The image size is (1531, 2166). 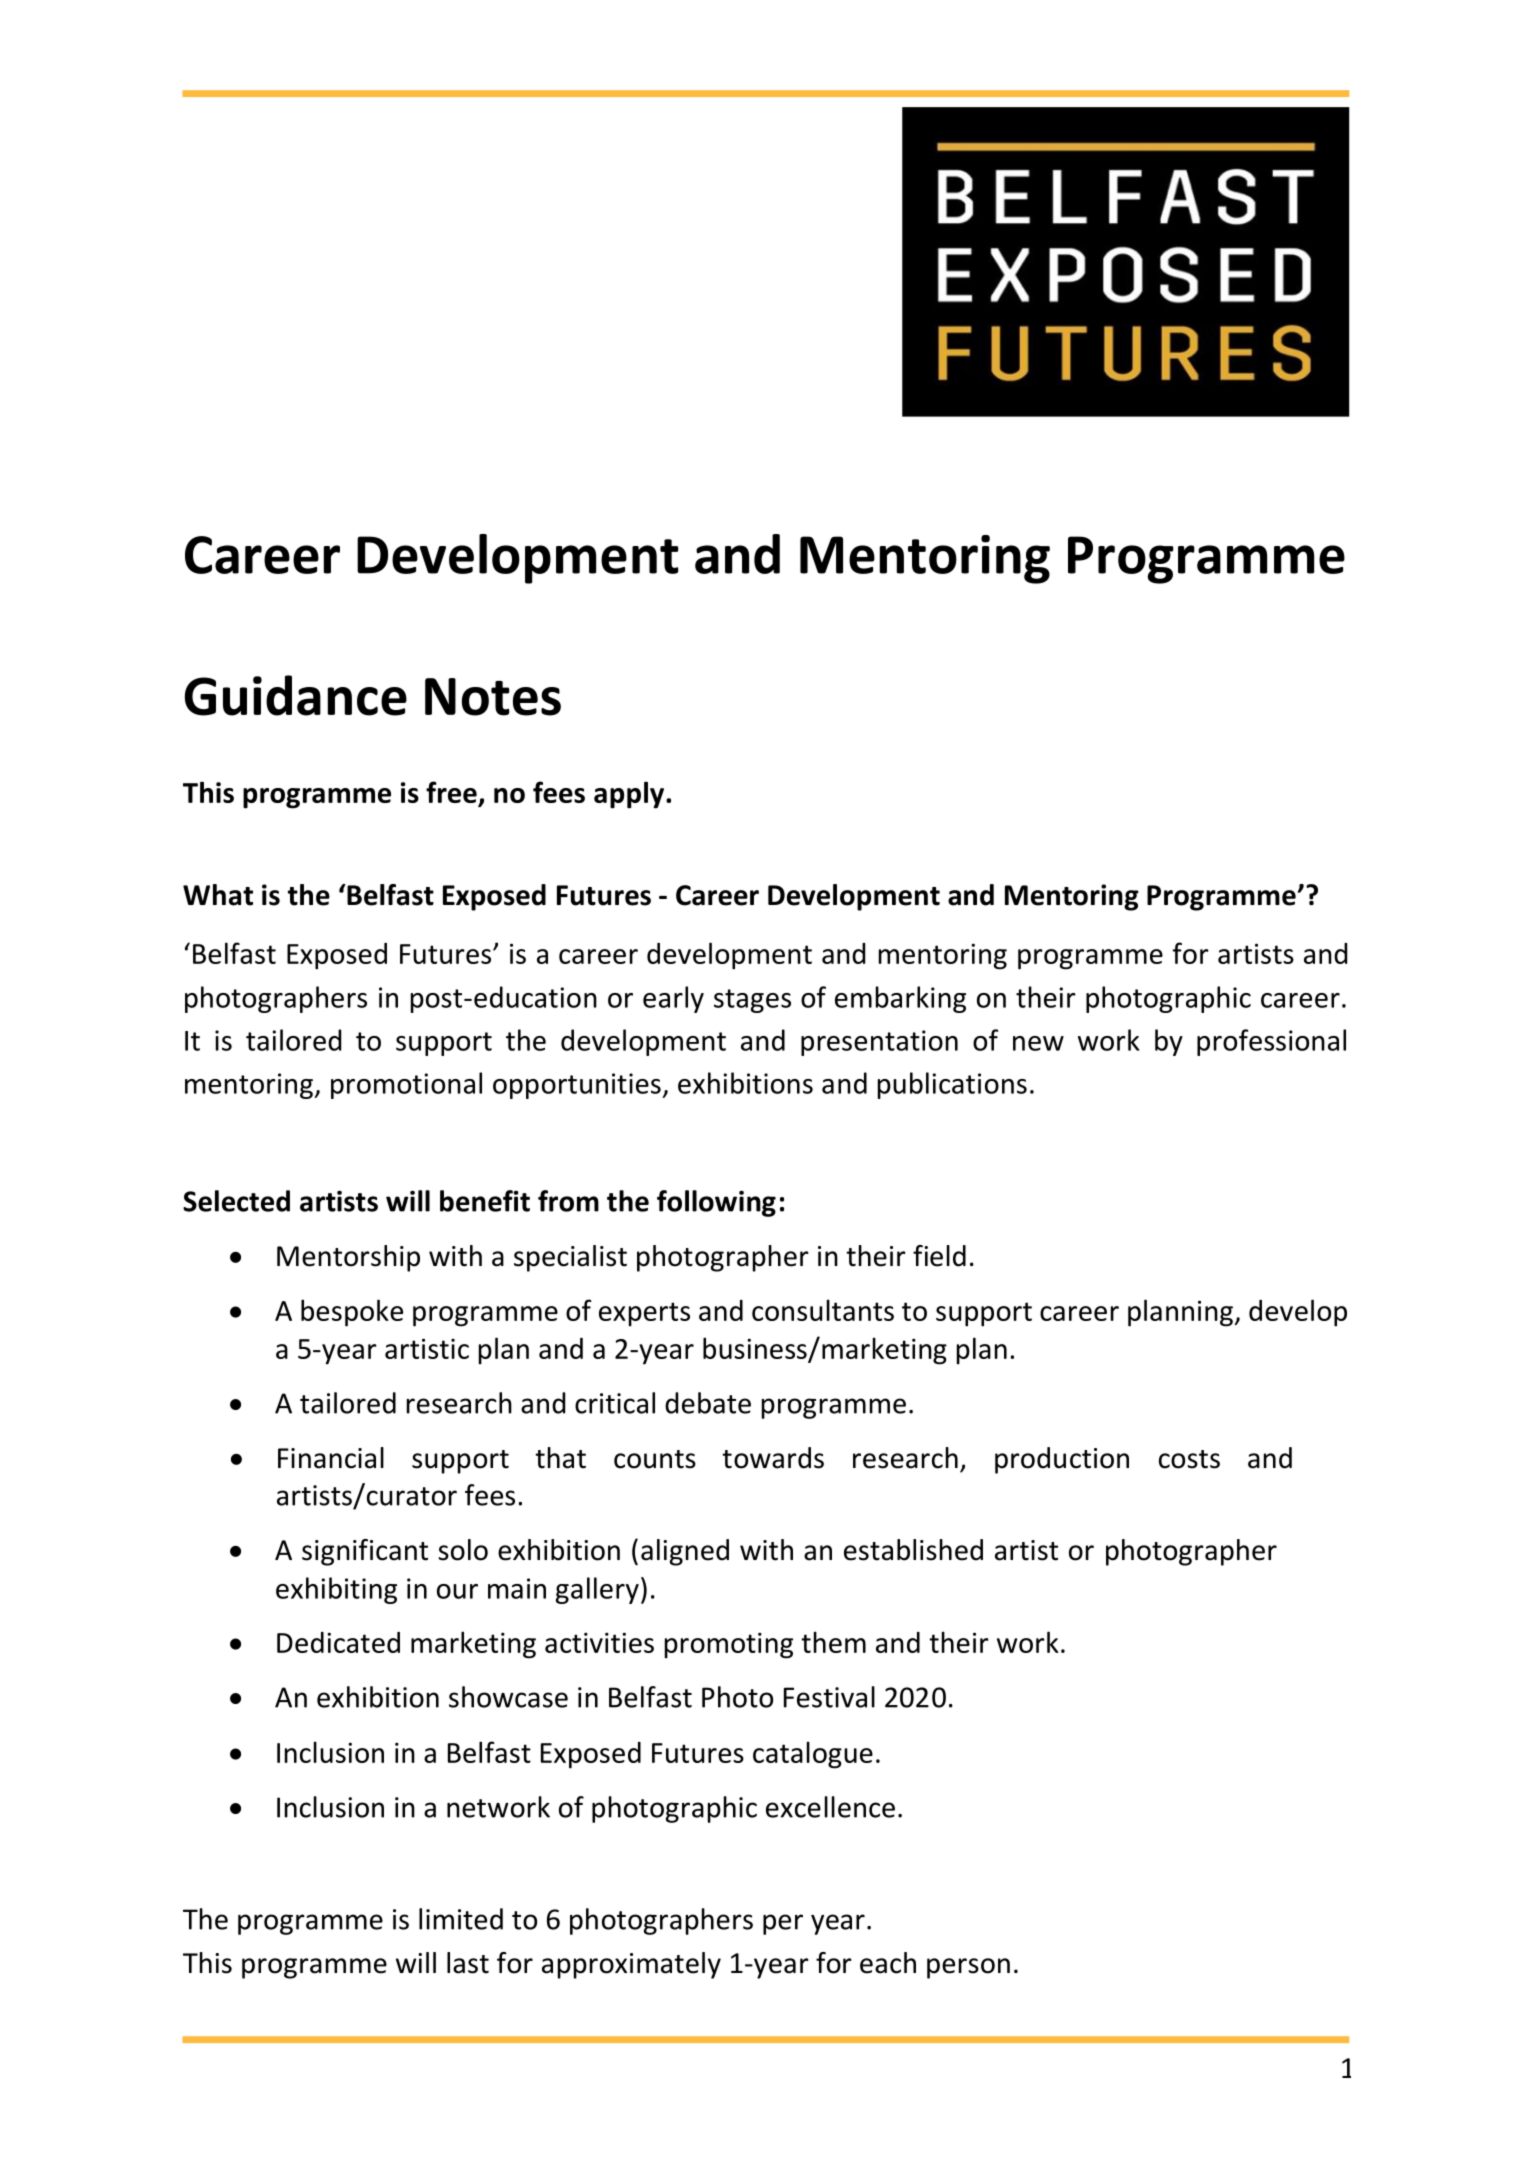 I want to click on significant, so click(x=365, y=1552).
